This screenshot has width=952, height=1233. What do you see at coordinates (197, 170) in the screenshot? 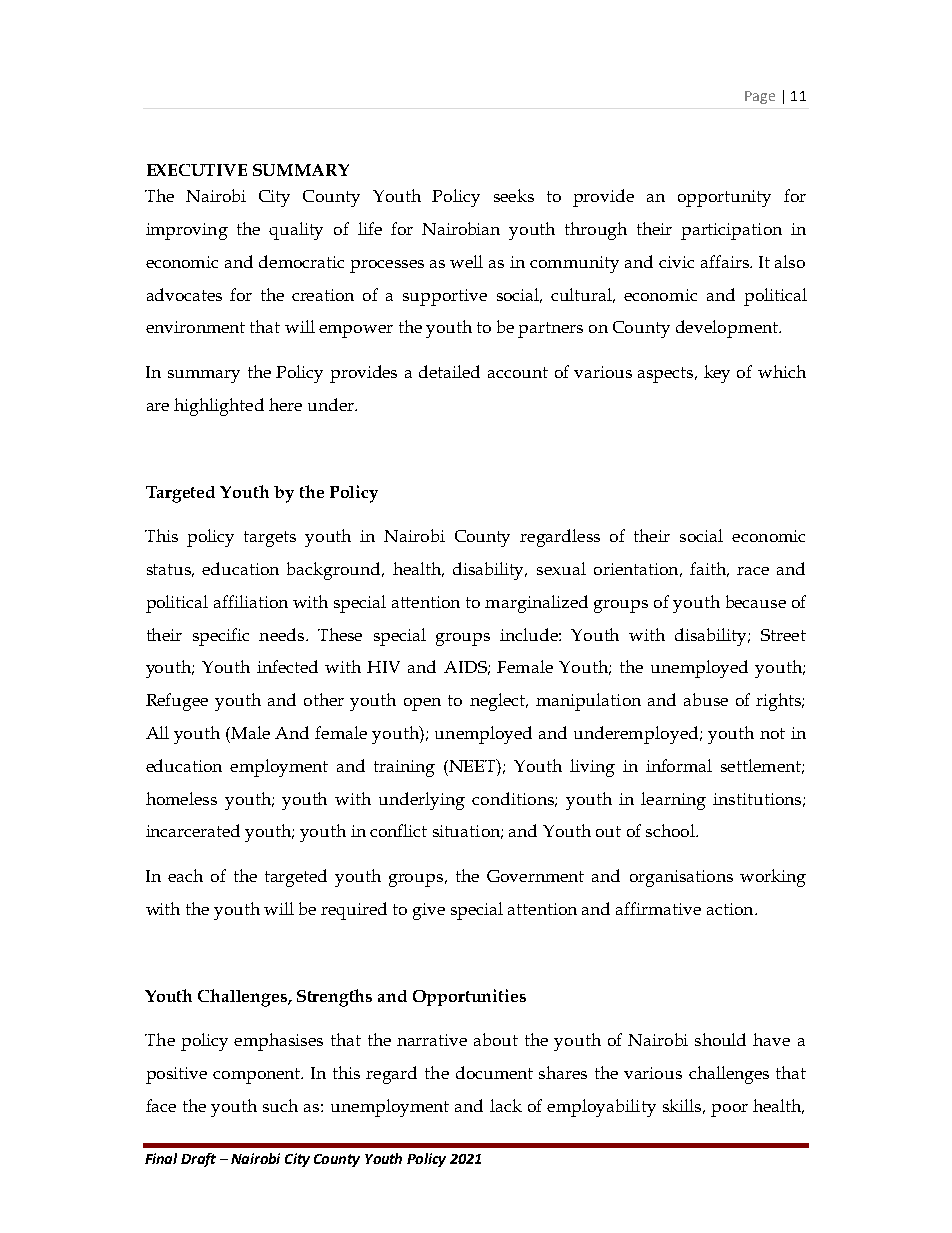
I see `EXECUTIVE` at bounding box center [197, 170].
